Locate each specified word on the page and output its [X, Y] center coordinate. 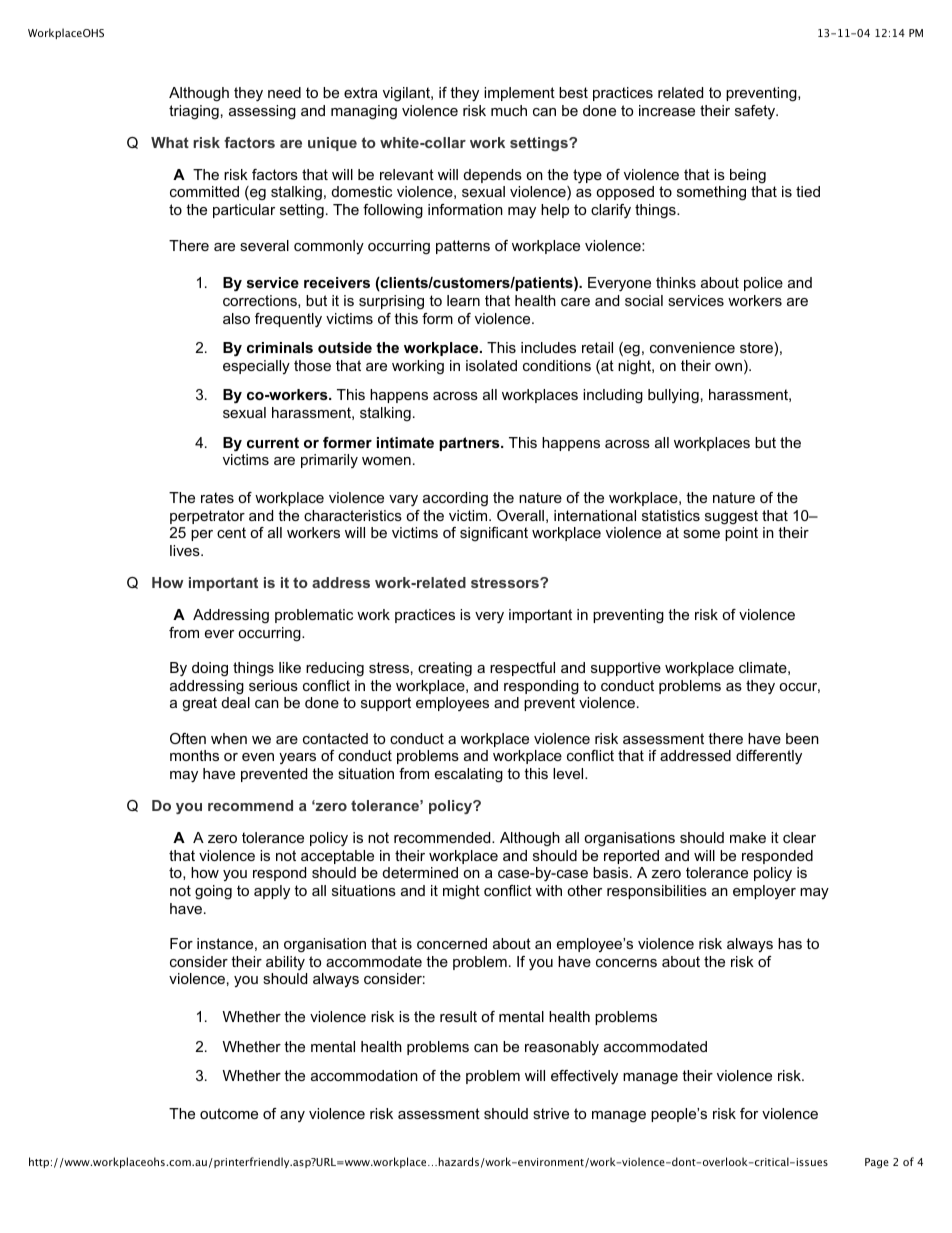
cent [231, 532]
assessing [262, 112]
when [229, 738]
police [763, 284]
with [549, 890]
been [802, 738]
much [509, 110]
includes [548, 347]
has [790, 943]
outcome [229, 1113]
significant [494, 534]
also [236, 318]
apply [272, 892]
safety [756, 112]
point [741, 534]
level [569, 773]
